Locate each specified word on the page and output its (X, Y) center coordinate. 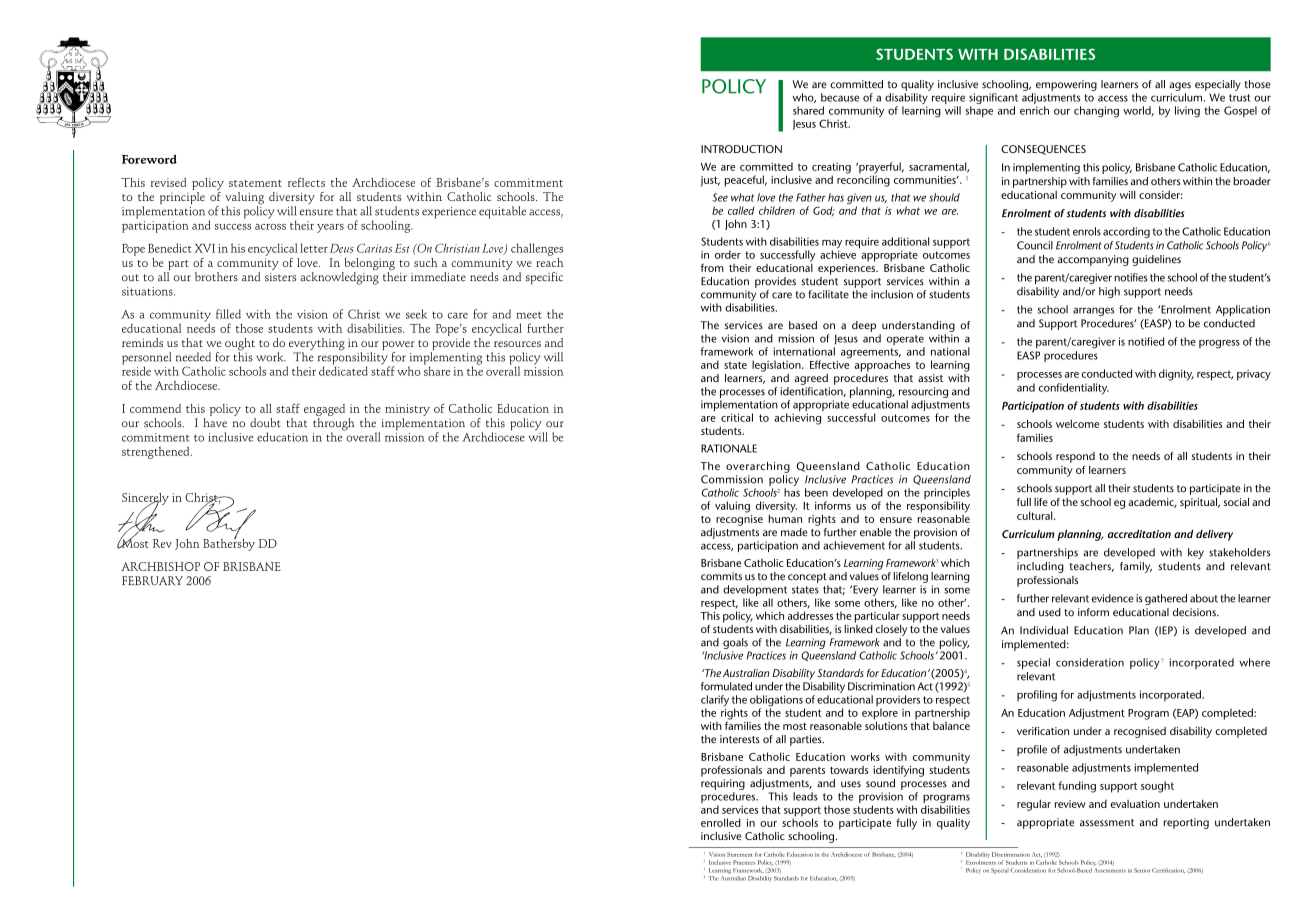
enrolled (721, 822)
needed (193, 357)
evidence (1113, 598)
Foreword (149, 159)
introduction (741, 149)
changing (1096, 112)
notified (1146, 341)
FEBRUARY (152, 581)
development (756, 592)
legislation (777, 366)
